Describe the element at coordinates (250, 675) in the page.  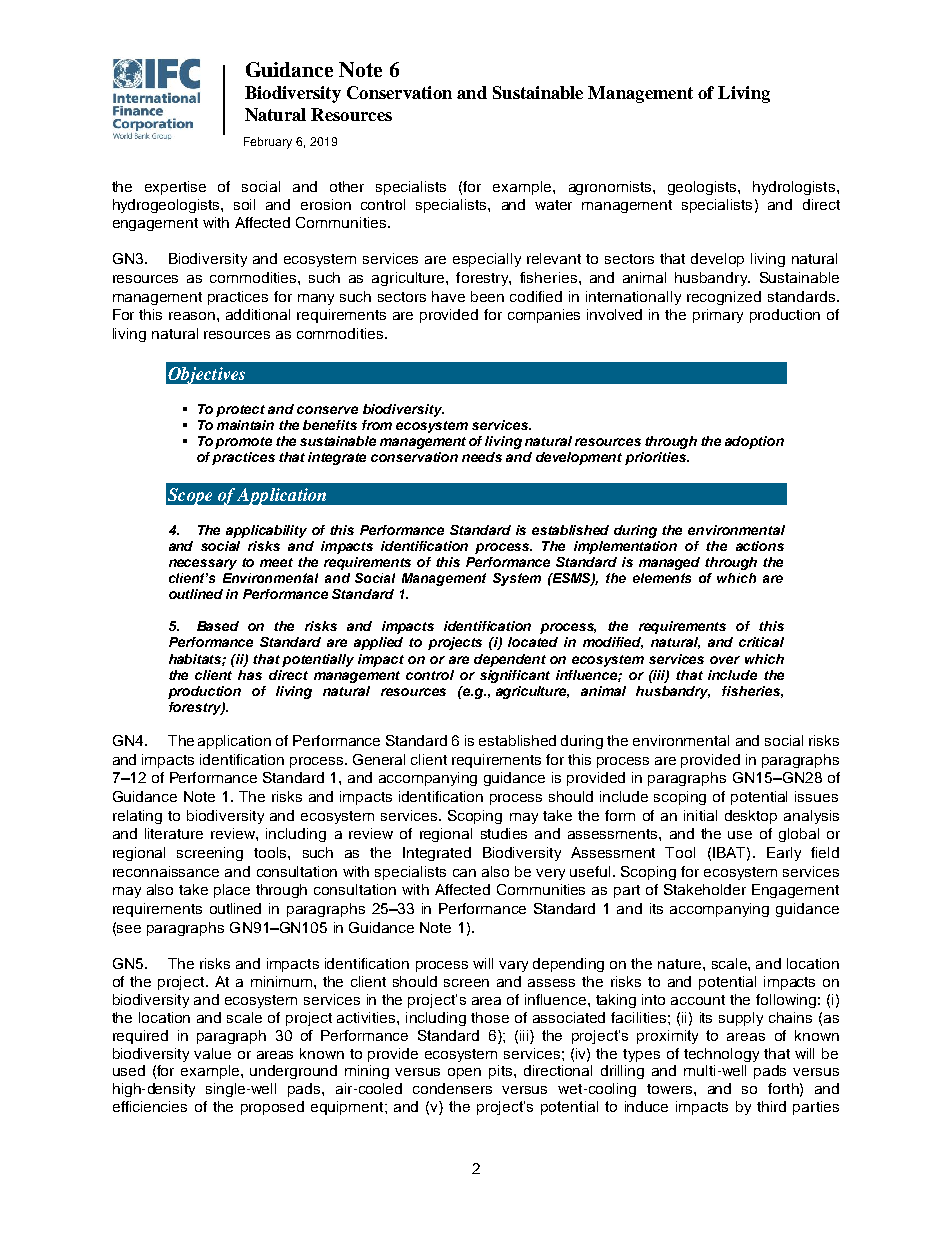
I see `has` at that location.
